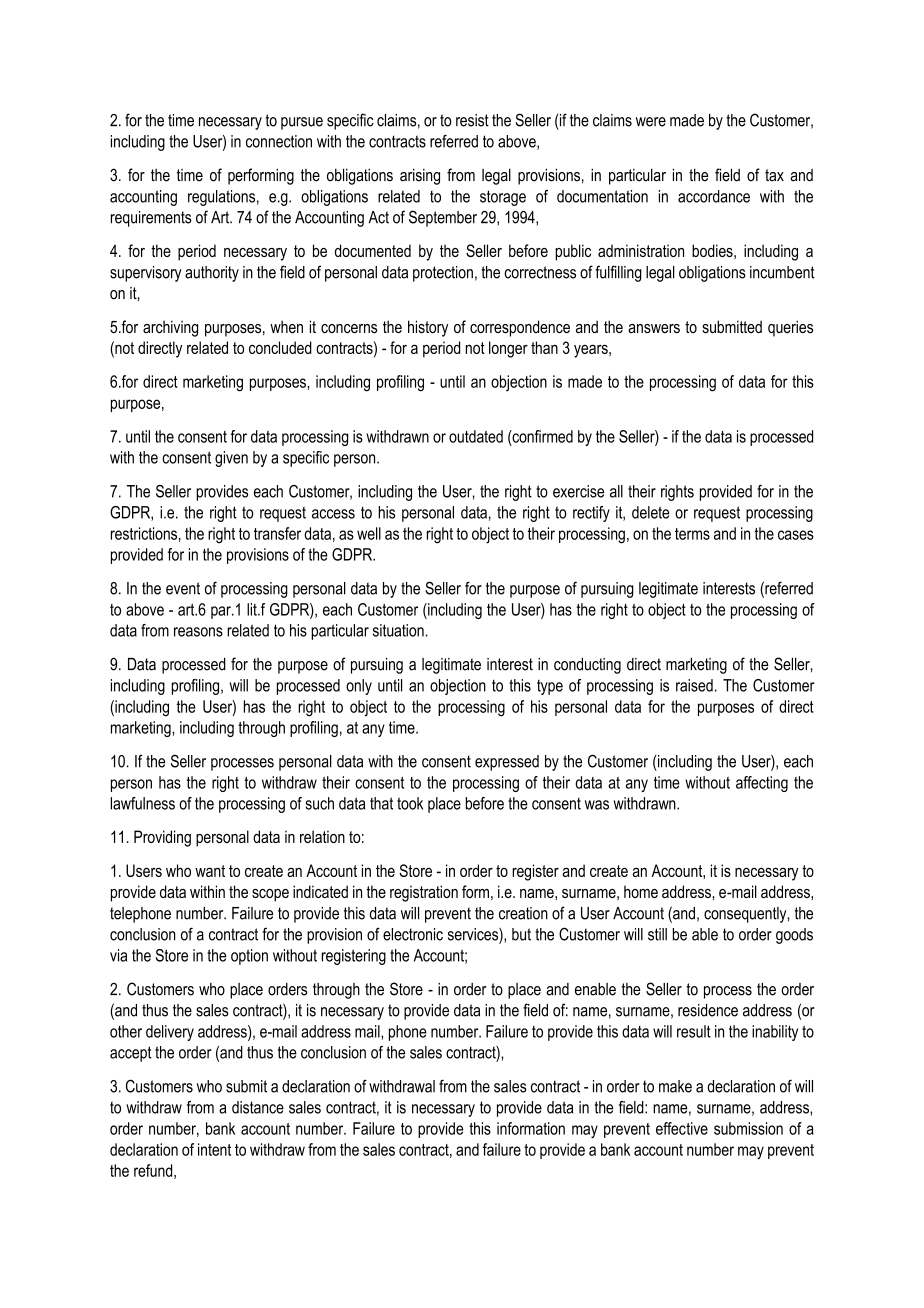 This screenshot has width=924, height=1308. Describe the element at coordinates (472, 120) in the screenshot. I see `resist` at that location.
